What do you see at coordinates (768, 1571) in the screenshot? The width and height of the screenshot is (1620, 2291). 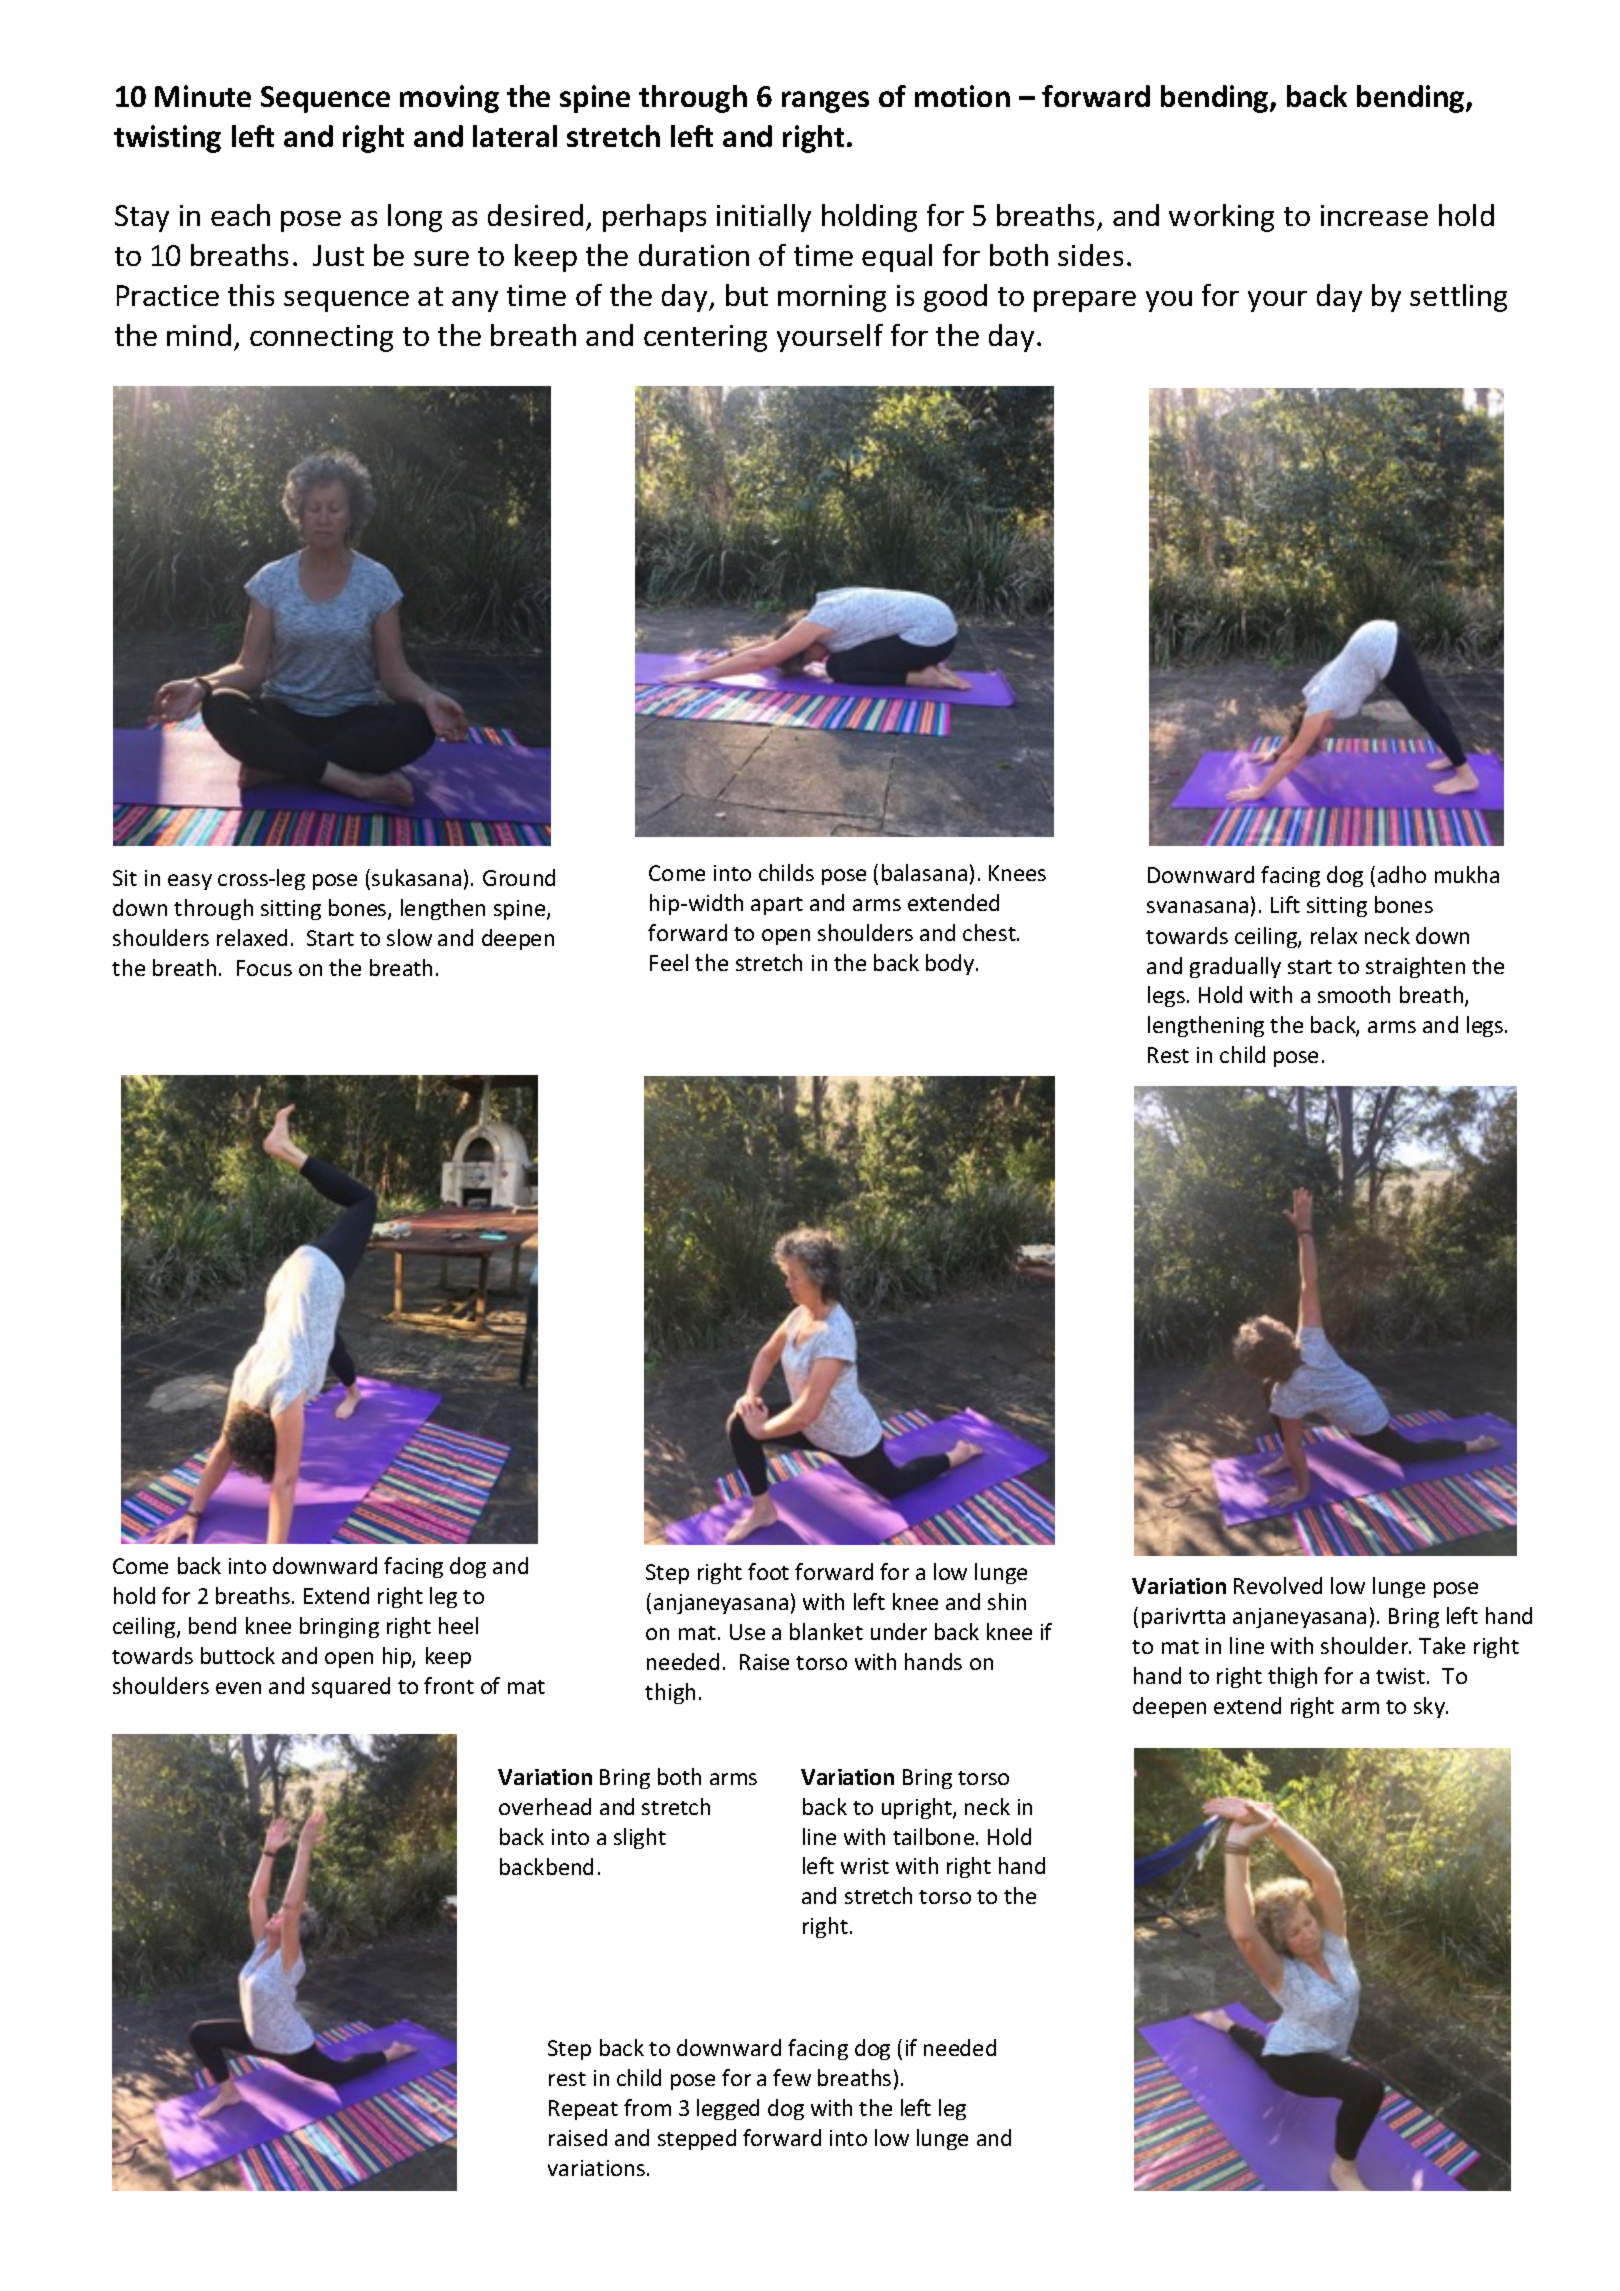 I see `foot` at bounding box center [768, 1571].
